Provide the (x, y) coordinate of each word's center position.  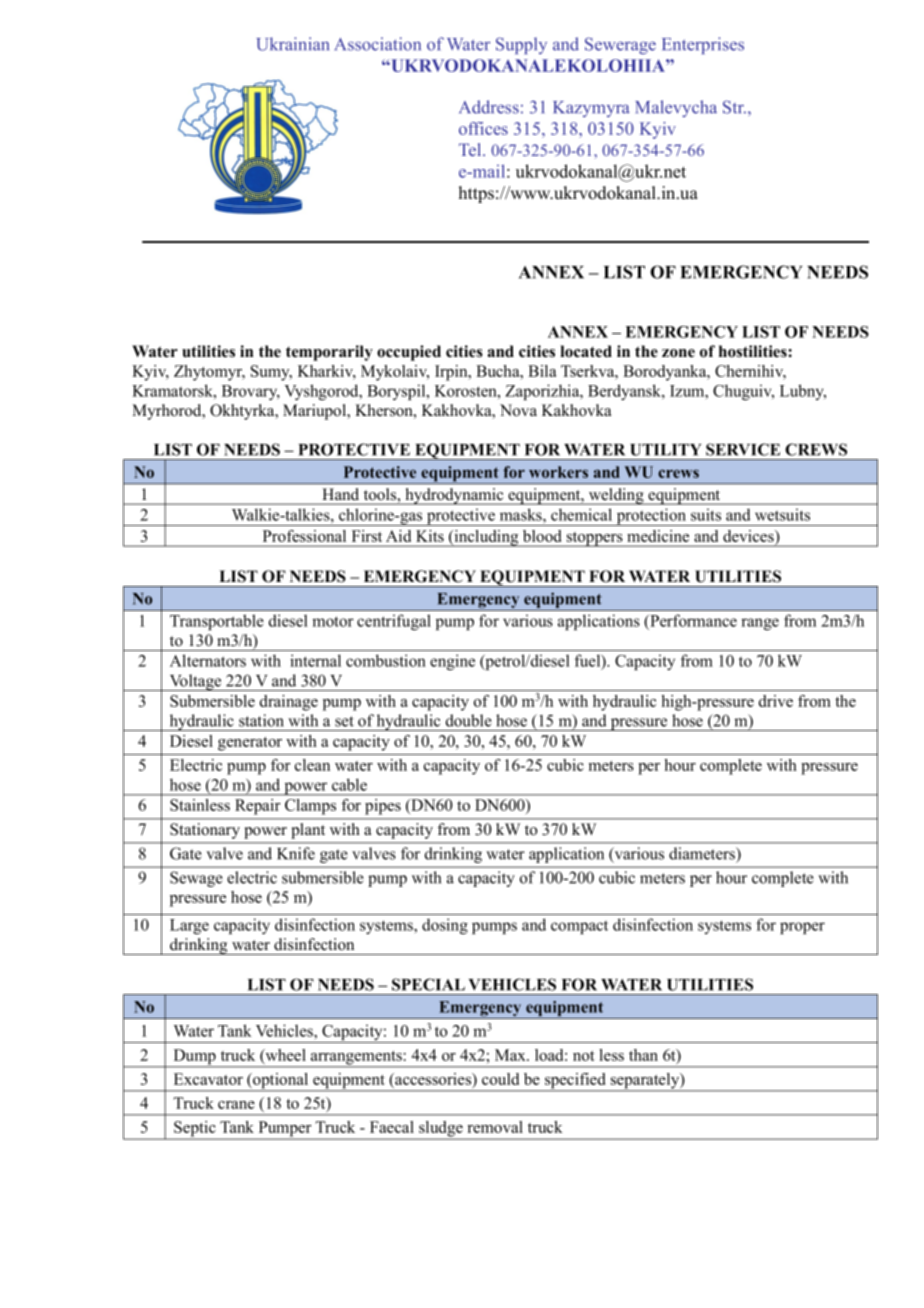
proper (802, 928)
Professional (304, 536)
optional (281, 1082)
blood (542, 536)
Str (734, 107)
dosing (445, 926)
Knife (296, 853)
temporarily (329, 353)
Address (489, 107)
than (643, 1055)
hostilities (754, 351)
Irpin (452, 373)
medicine (658, 536)
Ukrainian (293, 44)
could (500, 1079)
